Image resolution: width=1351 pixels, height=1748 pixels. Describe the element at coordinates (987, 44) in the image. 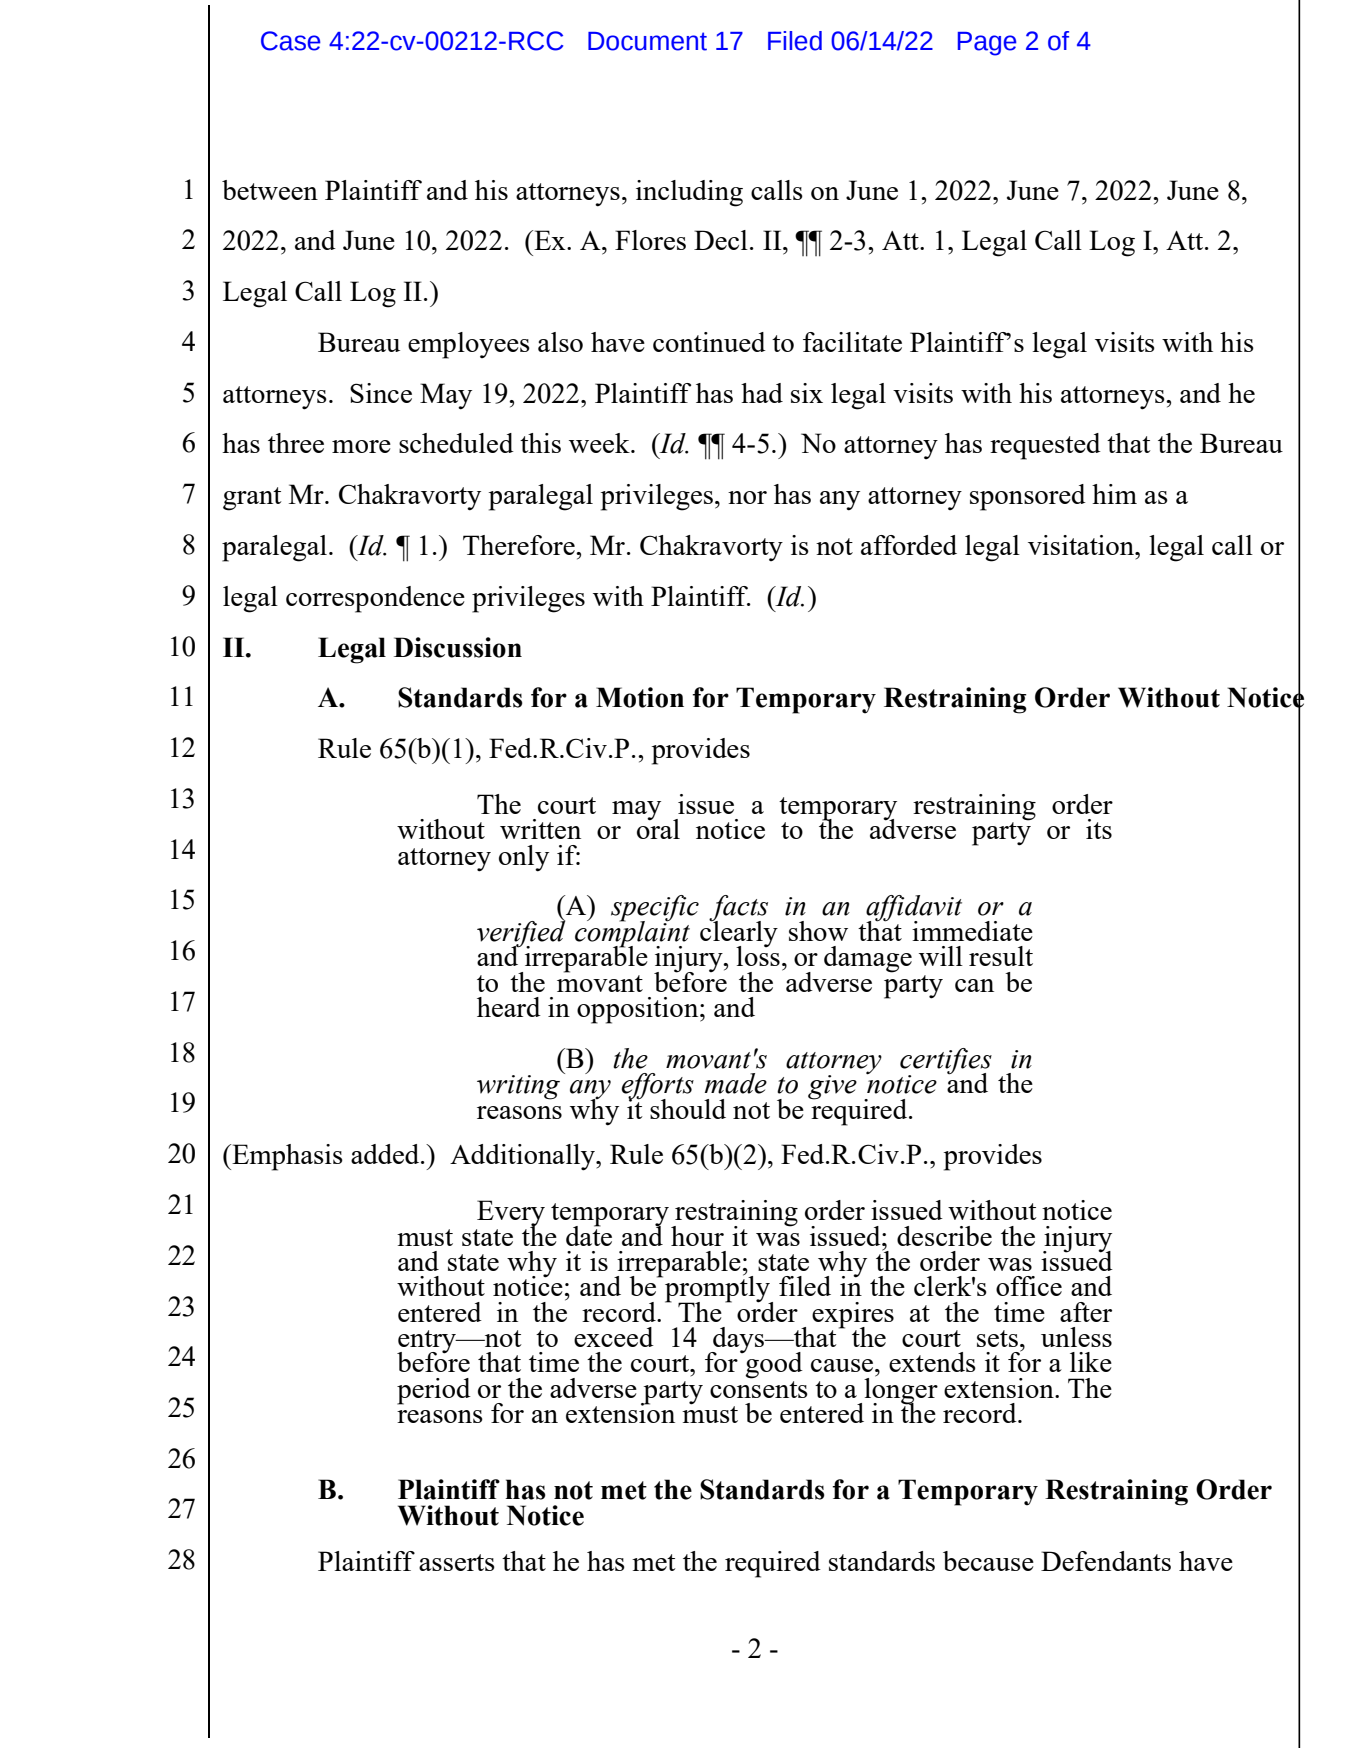

I see `Page` at that location.
